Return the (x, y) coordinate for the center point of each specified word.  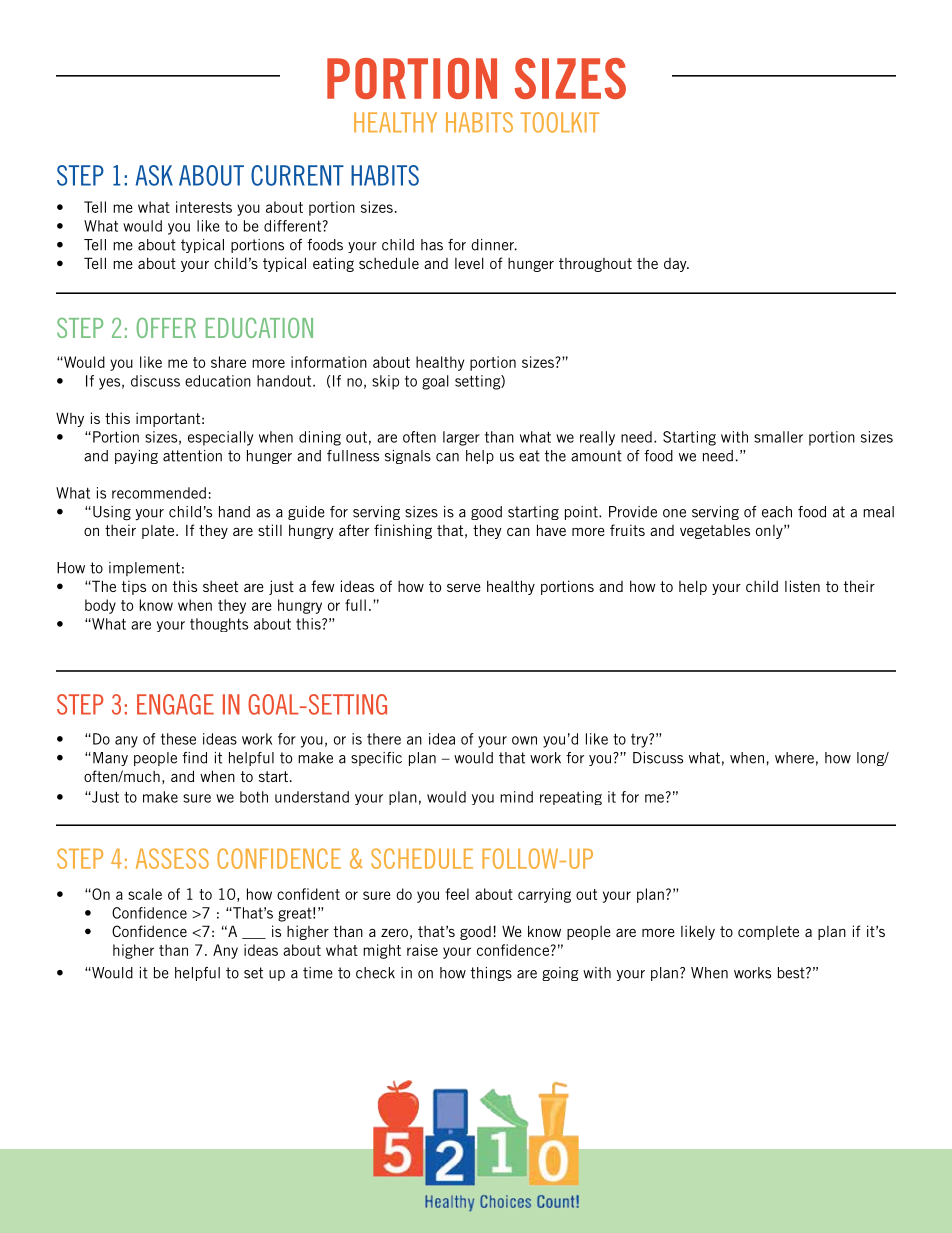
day (676, 265)
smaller (778, 437)
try (640, 741)
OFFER (166, 328)
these (178, 739)
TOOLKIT (559, 122)
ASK (154, 175)
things (491, 974)
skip (385, 382)
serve (464, 587)
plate (159, 532)
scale (145, 894)
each (777, 512)
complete (768, 933)
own (524, 740)
